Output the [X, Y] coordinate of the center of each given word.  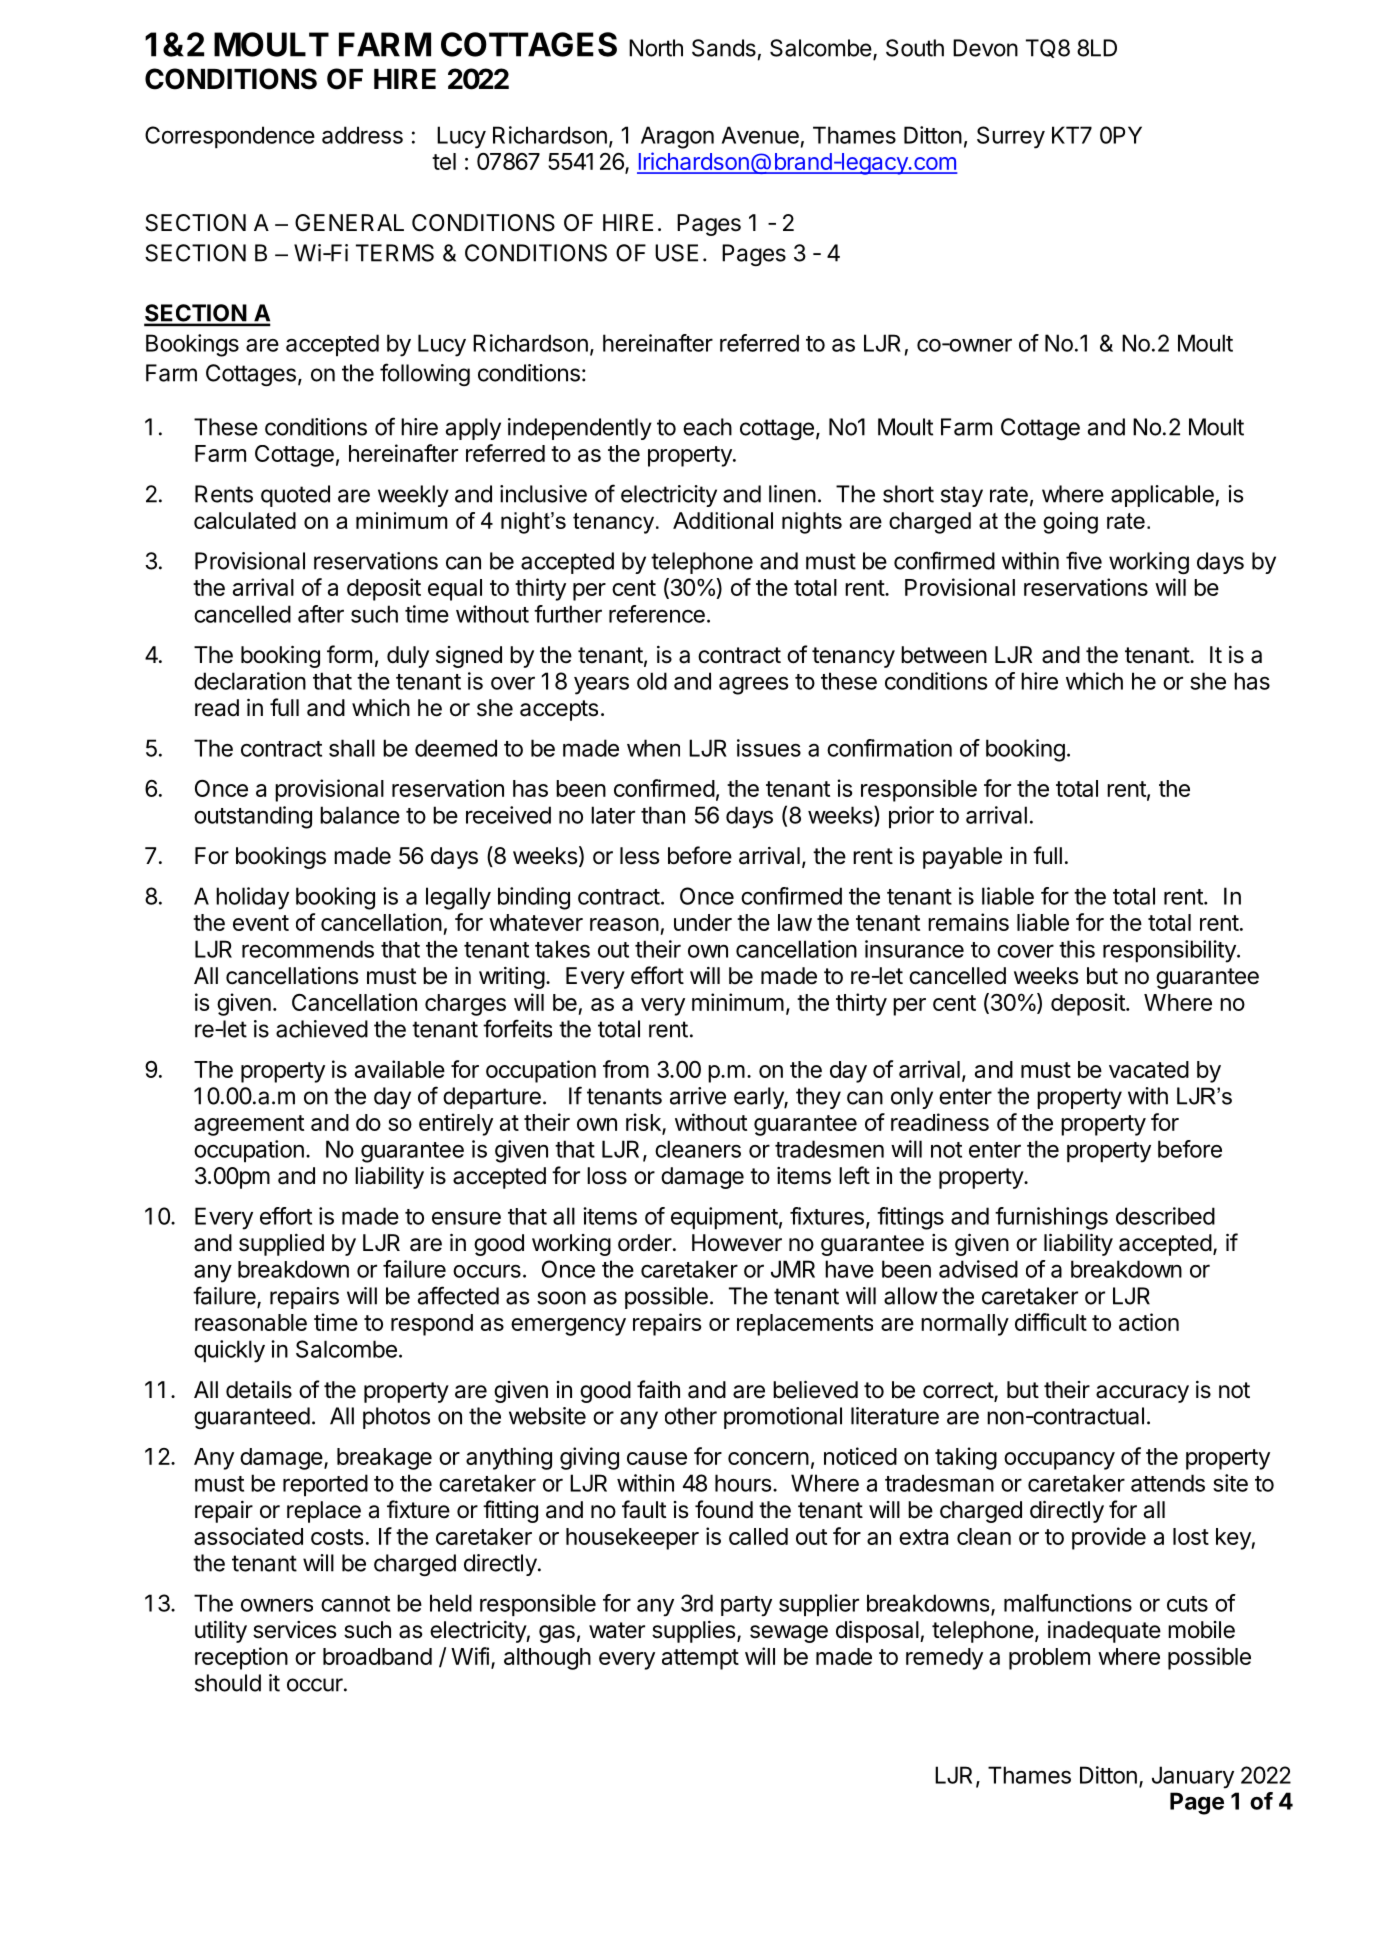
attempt [700, 1659]
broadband [377, 1656]
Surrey [1011, 137]
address [362, 135]
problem [1049, 1659]
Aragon [677, 137]
